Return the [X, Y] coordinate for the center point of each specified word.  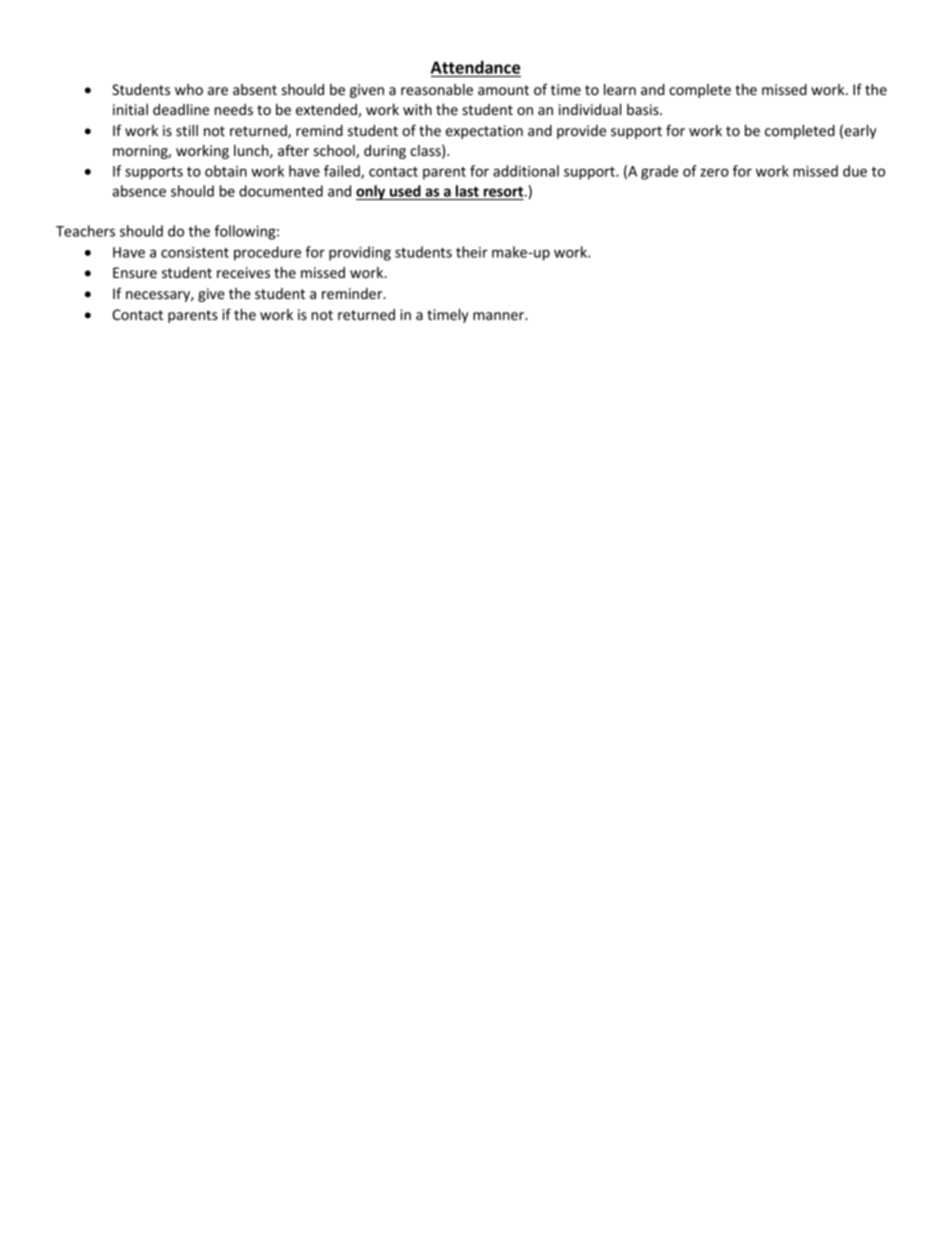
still [187, 130]
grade [659, 172]
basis [644, 109]
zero [714, 172]
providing [360, 253]
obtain [226, 171]
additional [526, 171]
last [467, 192]
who [189, 89]
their [472, 252]
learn [620, 89]
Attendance [475, 67]
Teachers [85, 231]
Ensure [135, 272]
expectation [484, 132]
